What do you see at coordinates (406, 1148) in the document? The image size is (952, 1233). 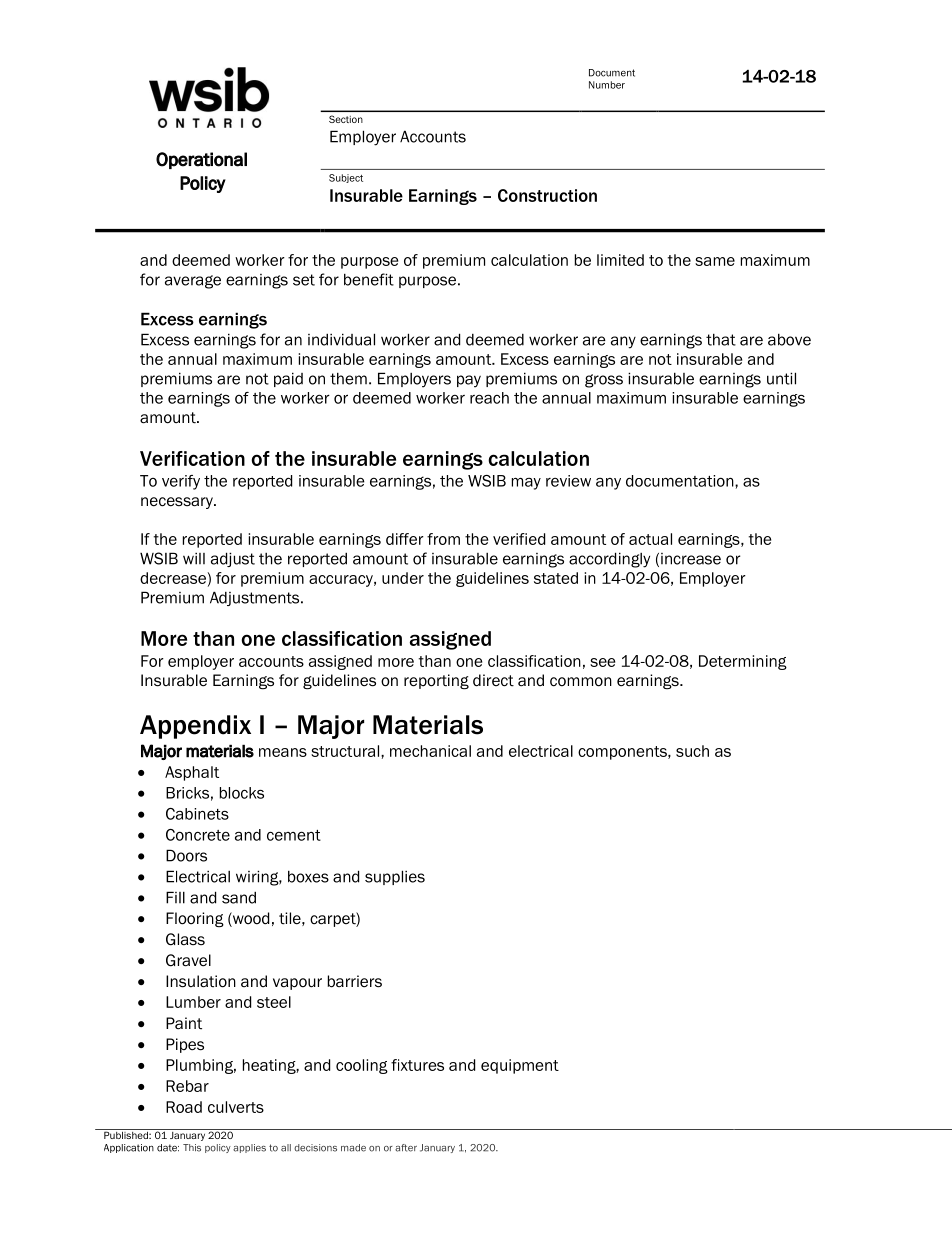 I see `after` at bounding box center [406, 1148].
